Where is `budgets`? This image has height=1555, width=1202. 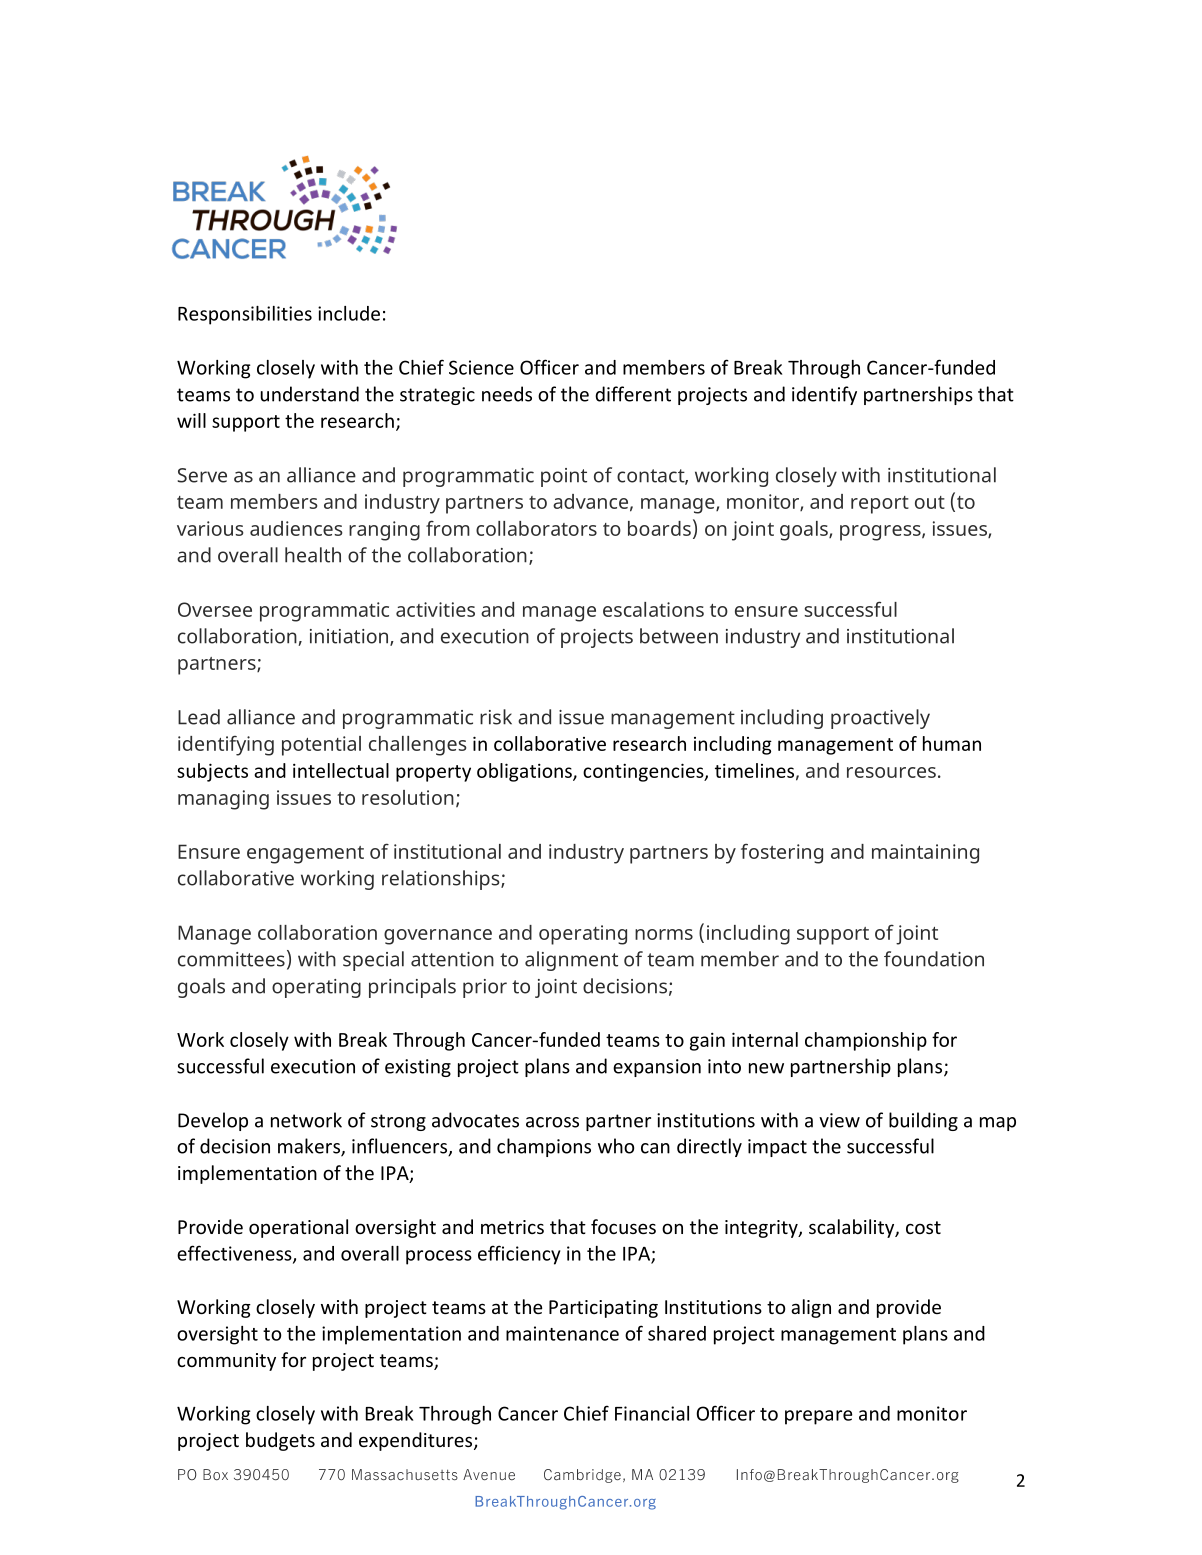
budgets is located at coordinates (280, 1441).
